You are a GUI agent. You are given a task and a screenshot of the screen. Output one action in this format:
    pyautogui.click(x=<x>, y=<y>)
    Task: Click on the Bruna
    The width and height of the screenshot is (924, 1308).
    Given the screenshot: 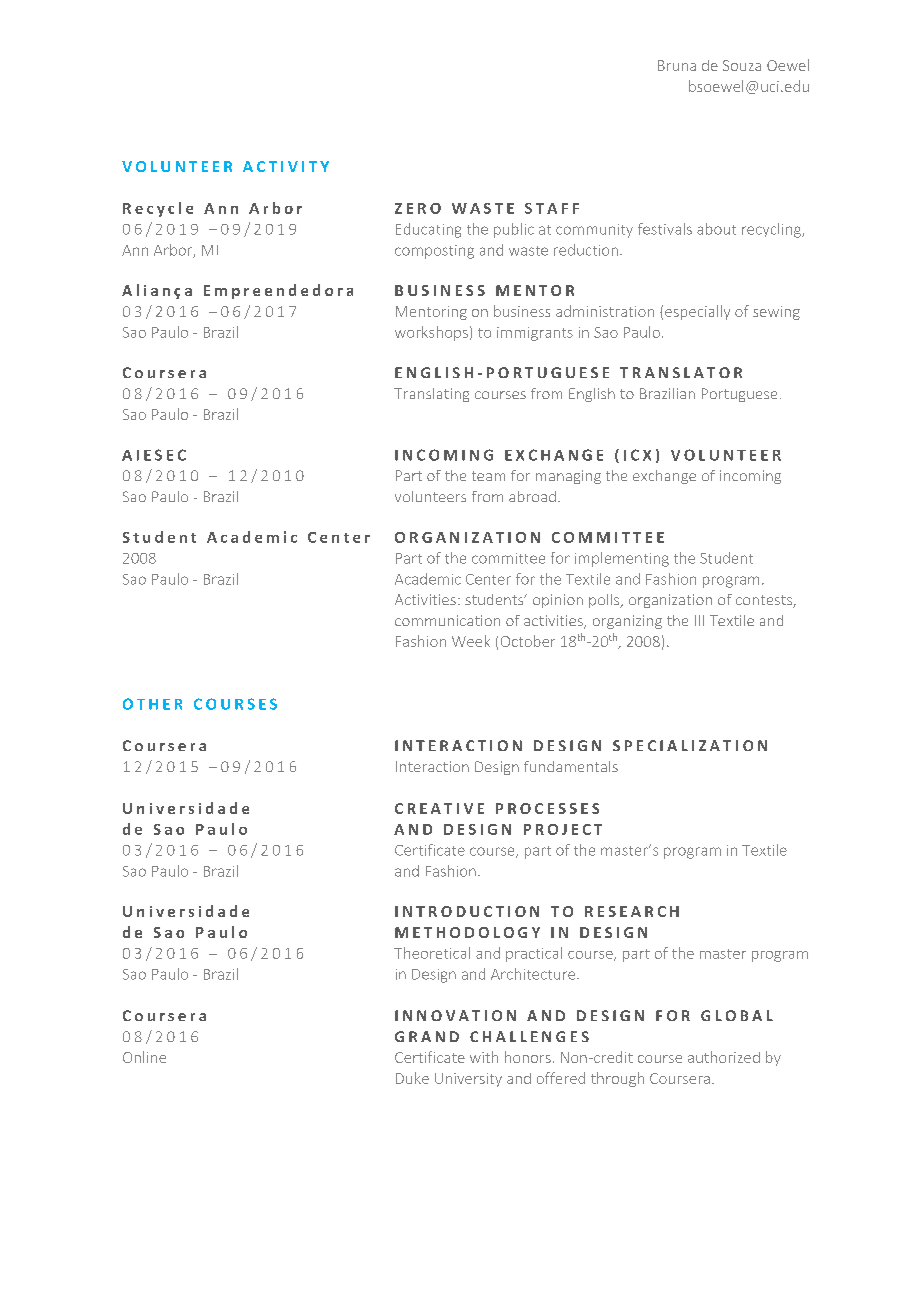 What is the action you would take?
    pyautogui.click(x=677, y=65)
